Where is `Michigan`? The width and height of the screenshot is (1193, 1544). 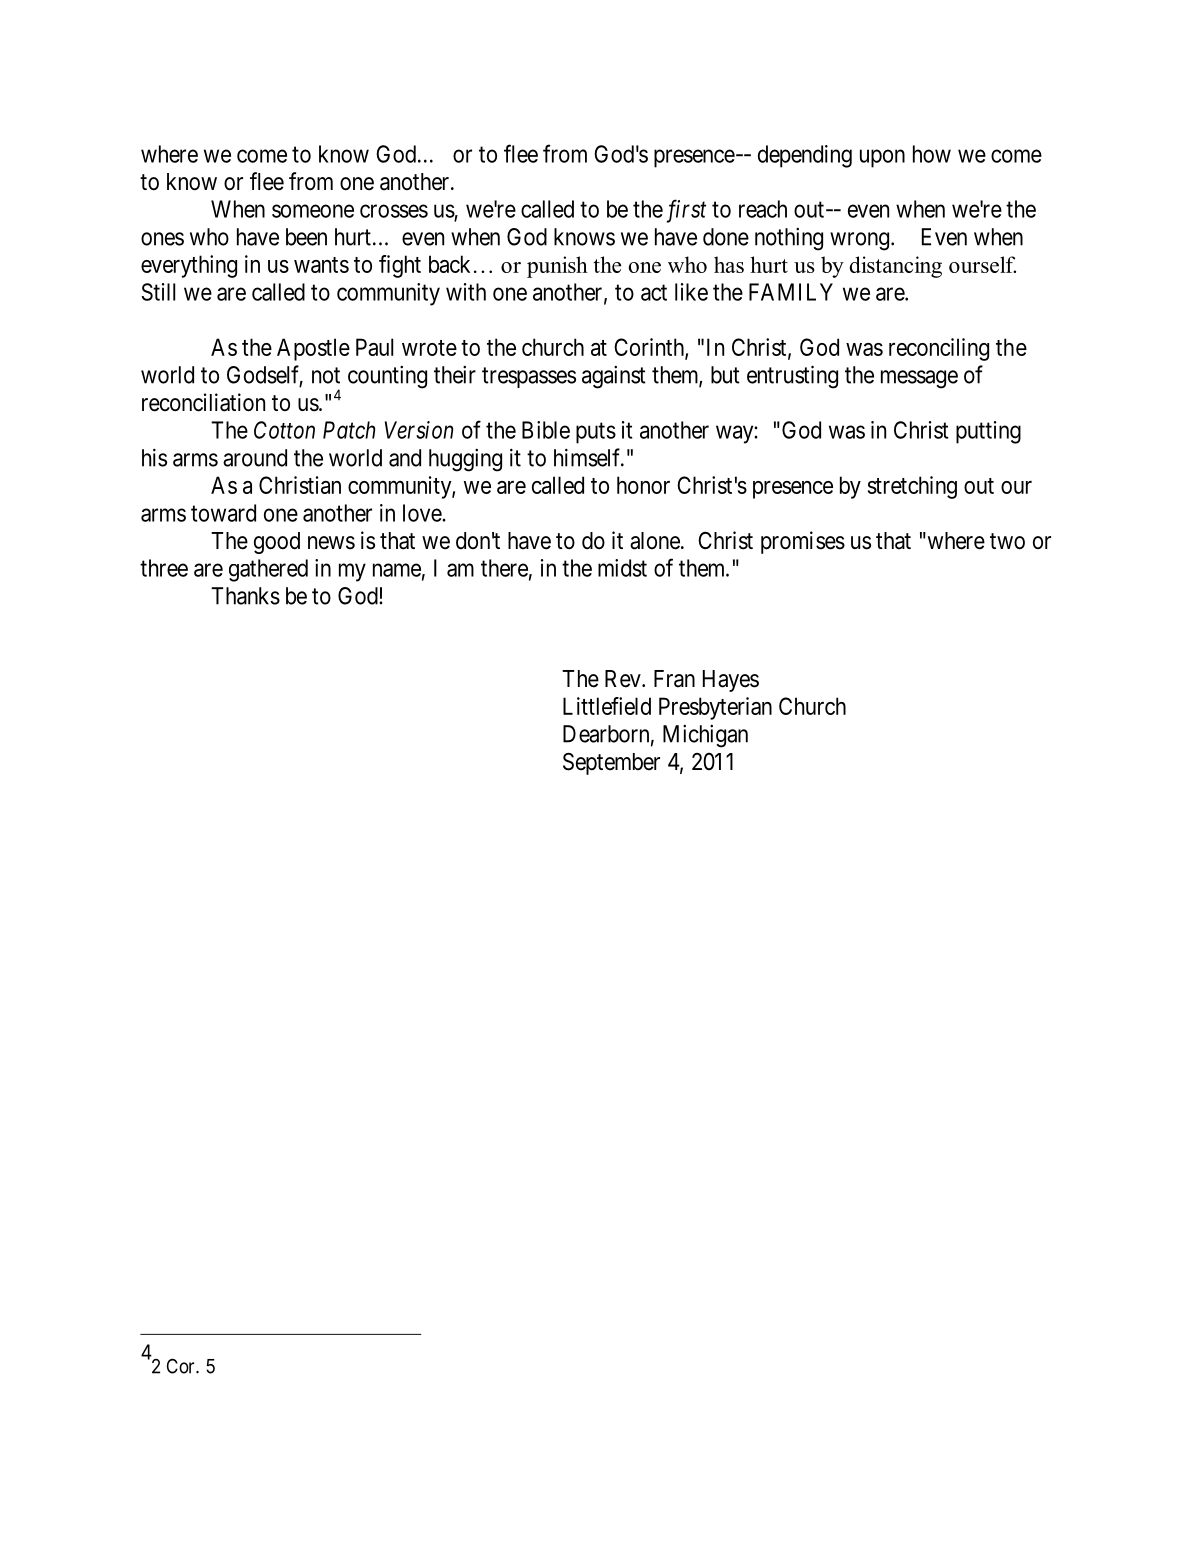
Michigan is located at coordinates (705, 736).
